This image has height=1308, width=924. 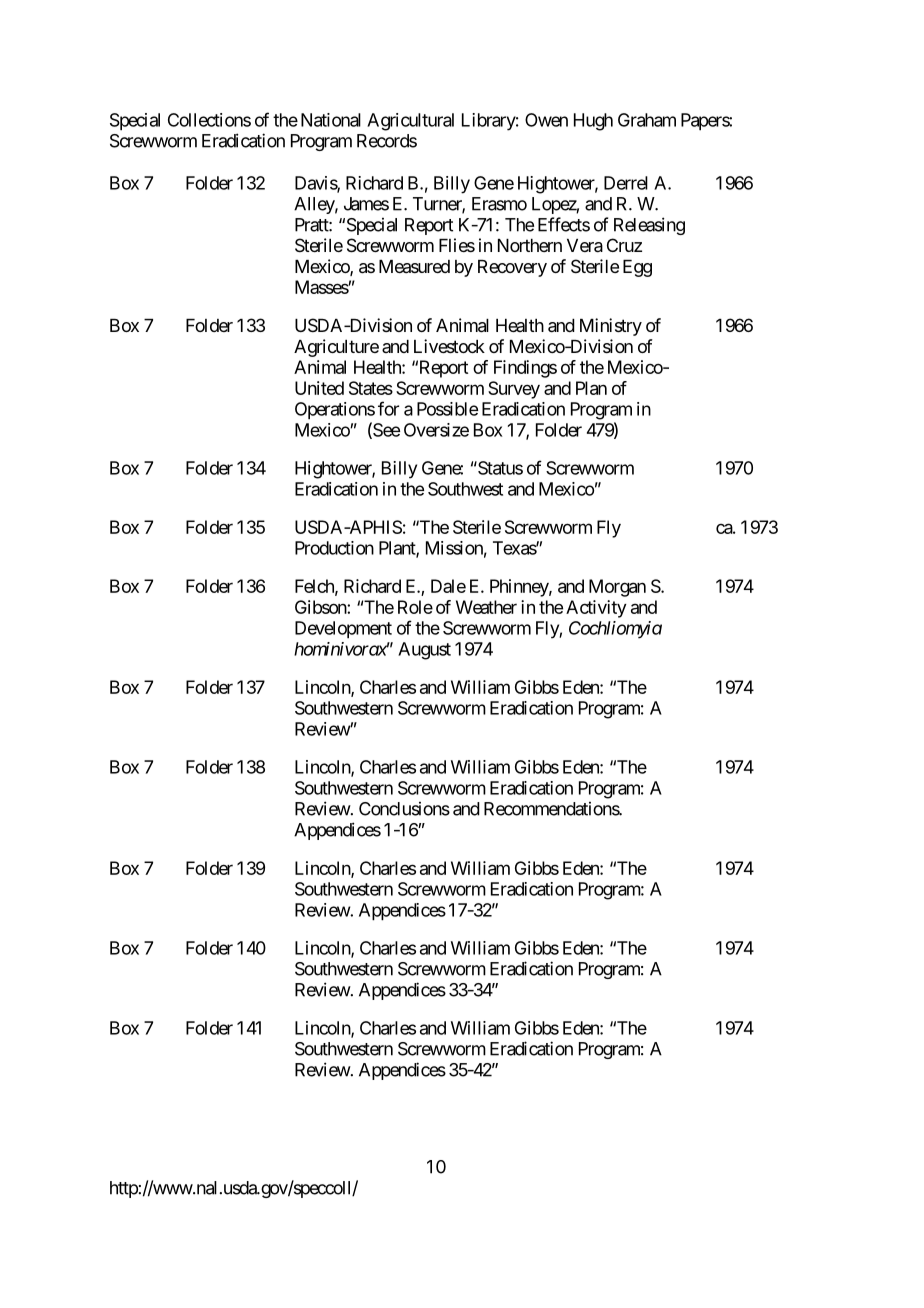 What do you see at coordinates (593, 122) in the image?
I see `Hugh` at bounding box center [593, 122].
